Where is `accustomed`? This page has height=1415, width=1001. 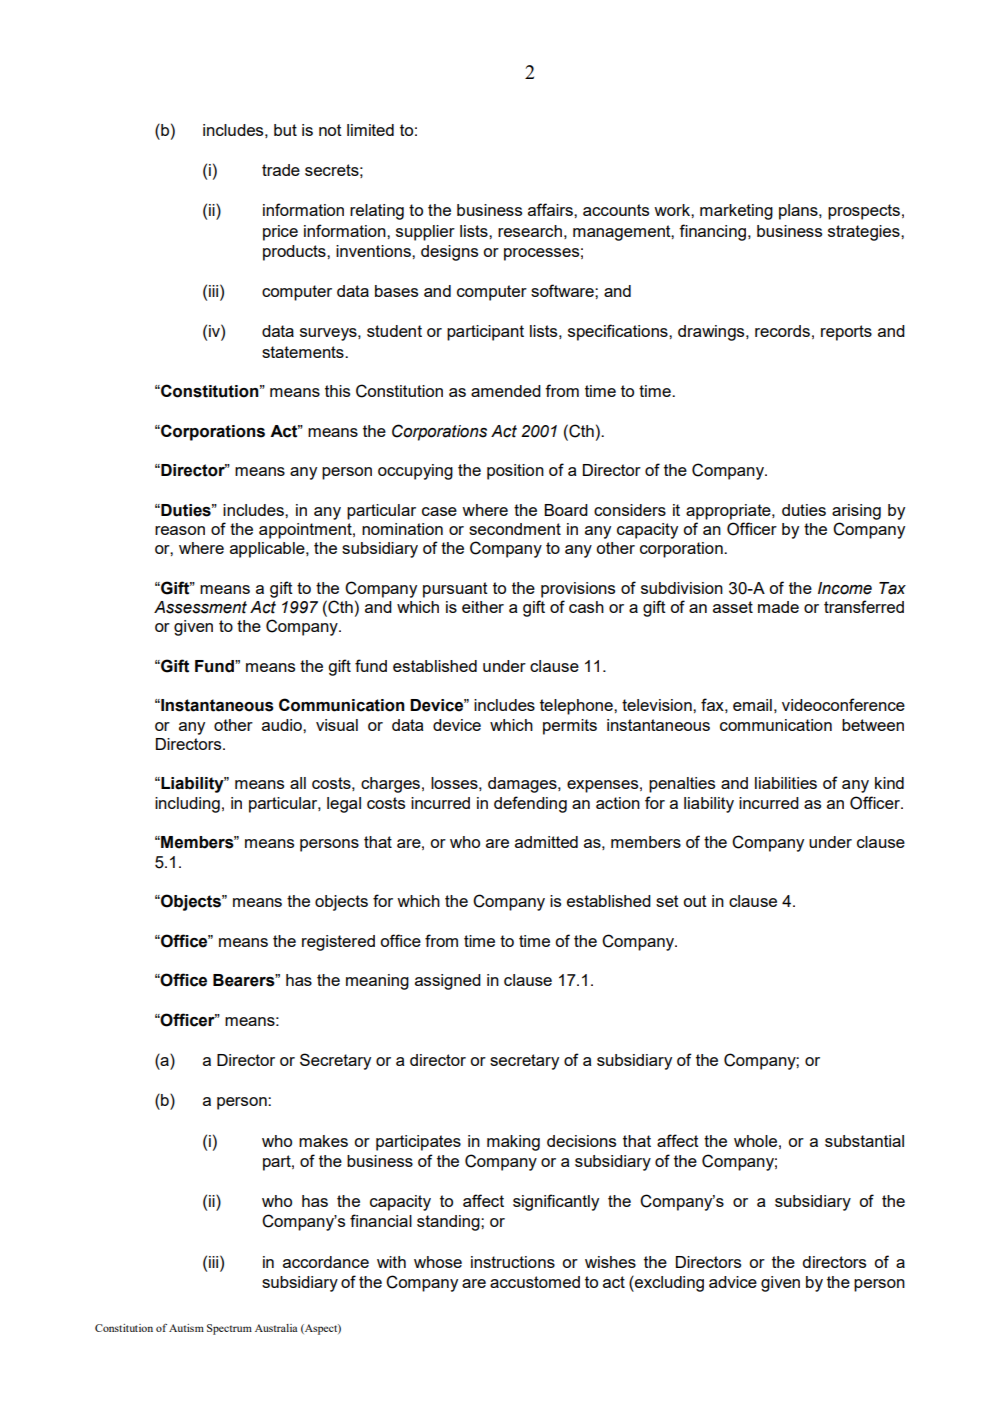 accustomed is located at coordinates (535, 1282).
